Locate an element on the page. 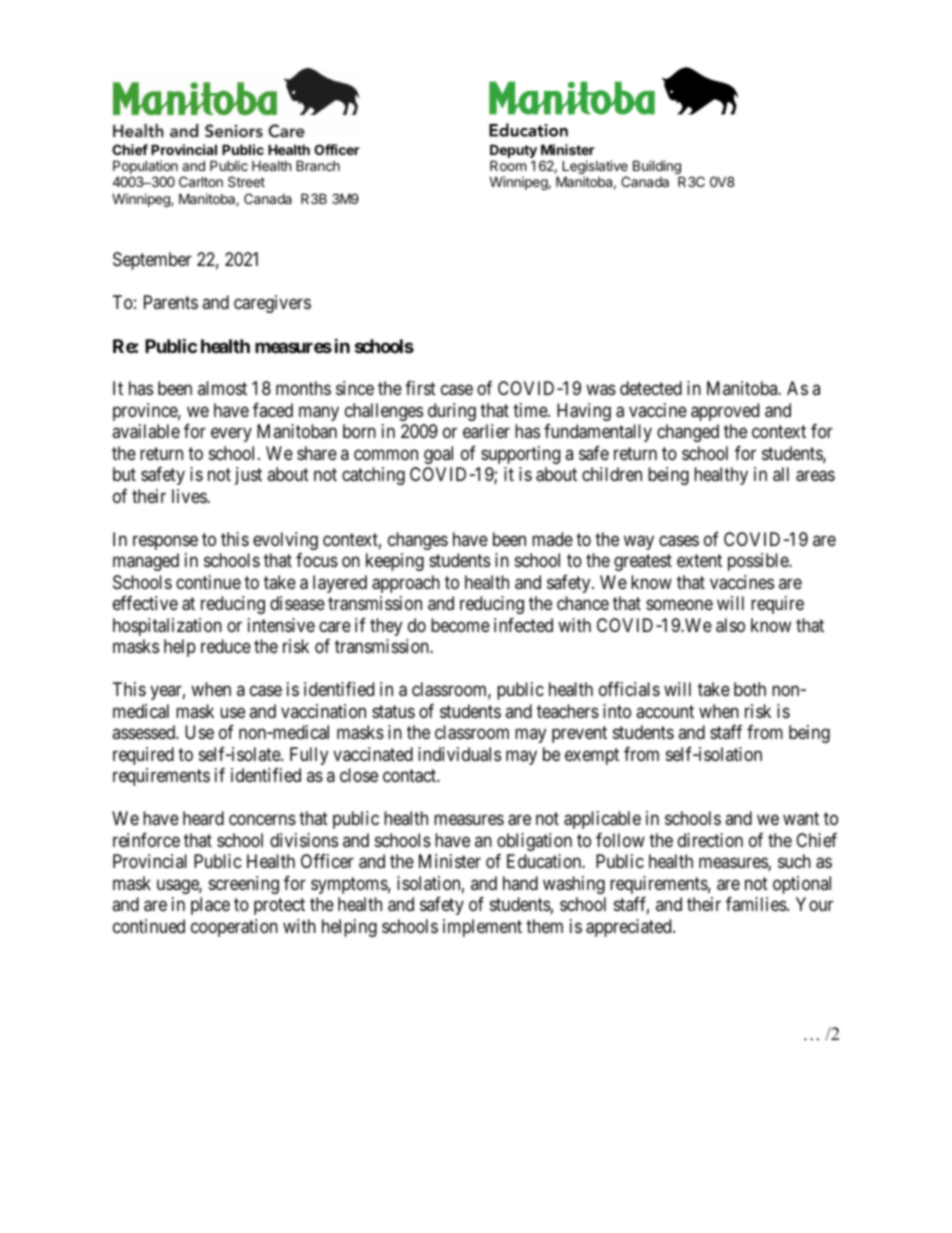 The height and width of the document is (1233, 952). response is located at coordinates (165, 542).
